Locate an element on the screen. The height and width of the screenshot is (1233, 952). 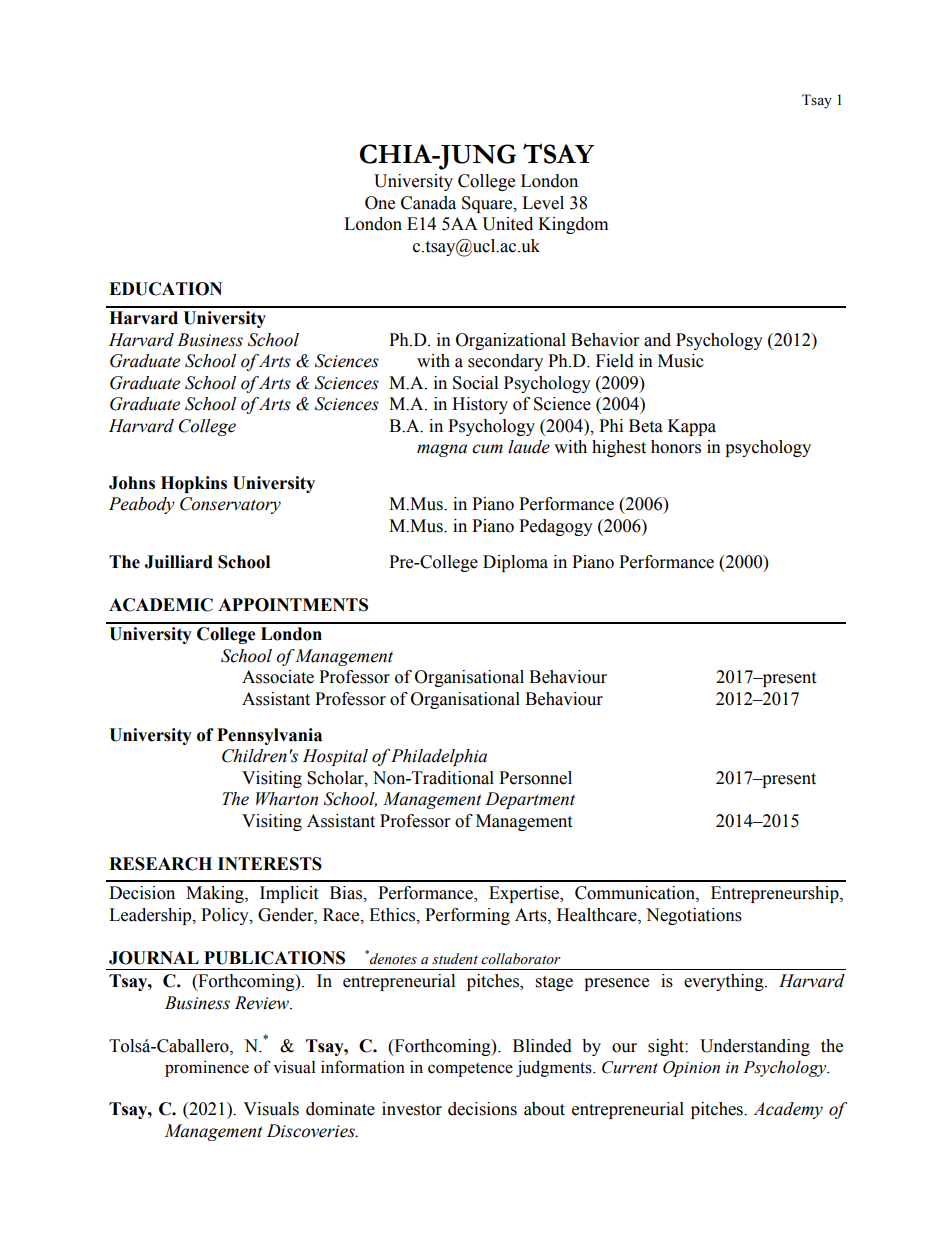
Making is located at coordinates (216, 894).
